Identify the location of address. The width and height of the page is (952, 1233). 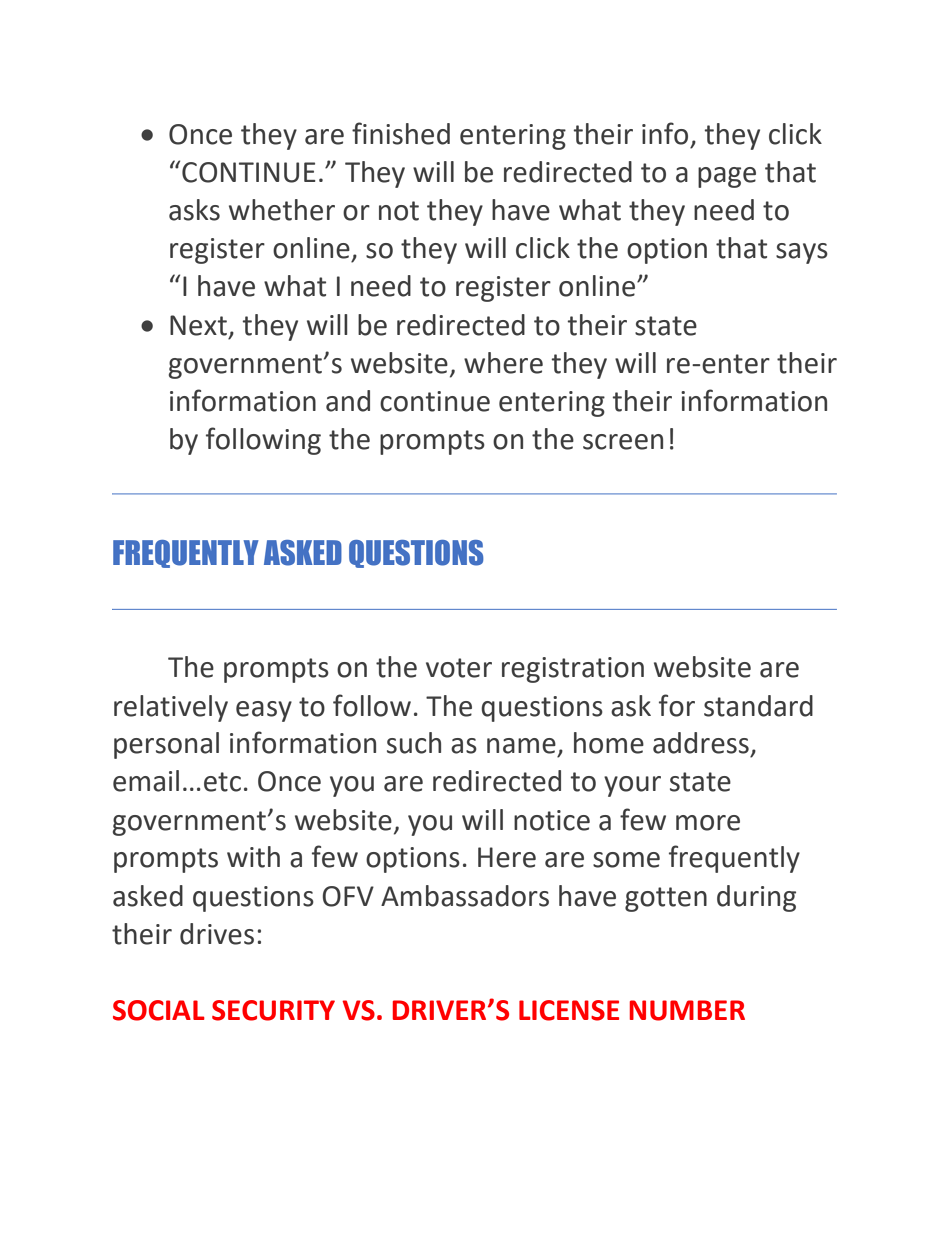
(701, 743).
